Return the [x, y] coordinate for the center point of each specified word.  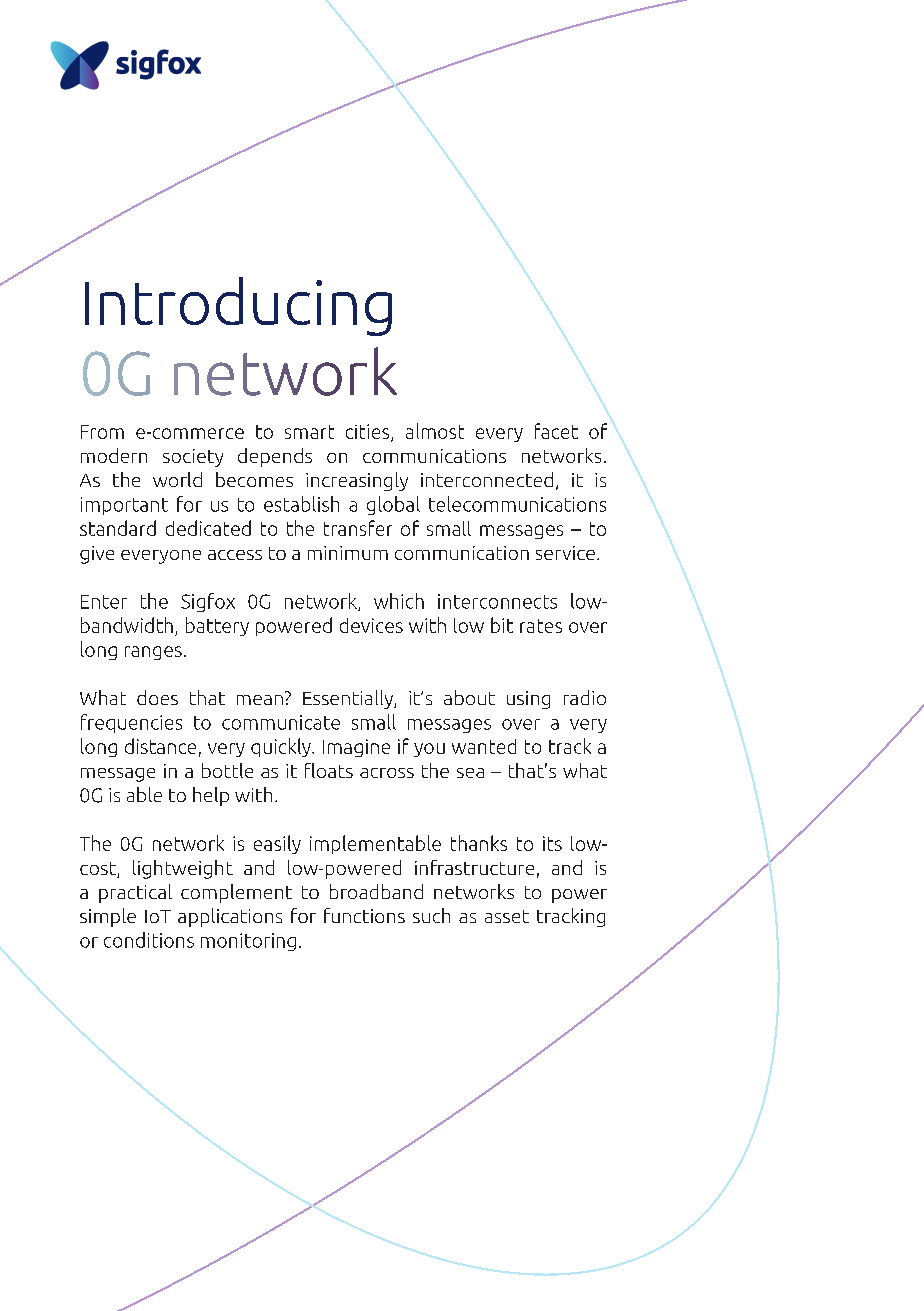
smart [309, 432]
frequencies [131, 723]
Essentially [349, 699]
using [528, 700]
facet [556, 431]
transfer [358, 528]
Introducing [238, 306]
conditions [149, 940]
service [565, 553]
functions [364, 915]
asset [507, 916]
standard [118, 528]
